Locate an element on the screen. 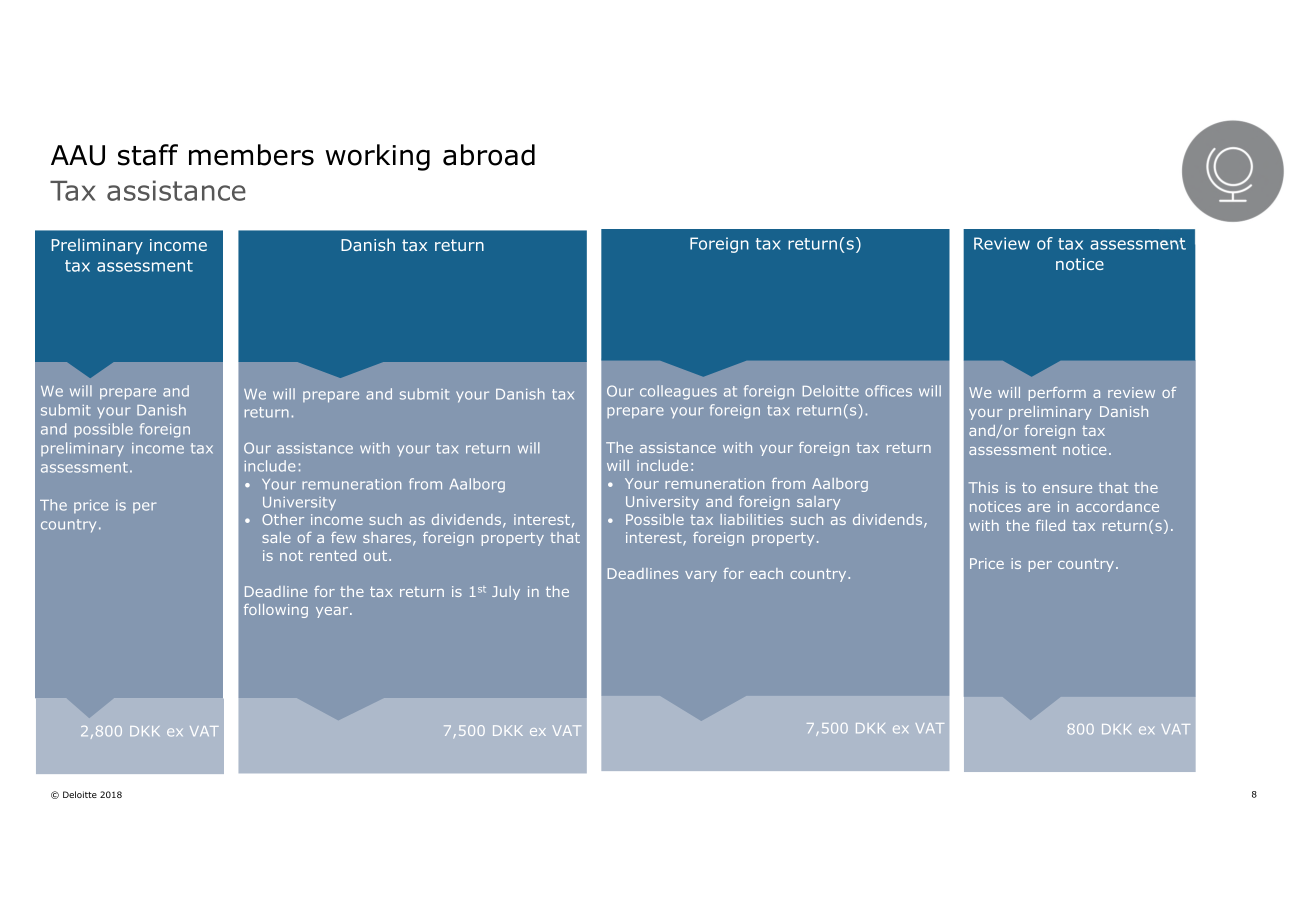 The height and width of the screenshot is (924, 1308). July is located at coordinates (506, 593).
